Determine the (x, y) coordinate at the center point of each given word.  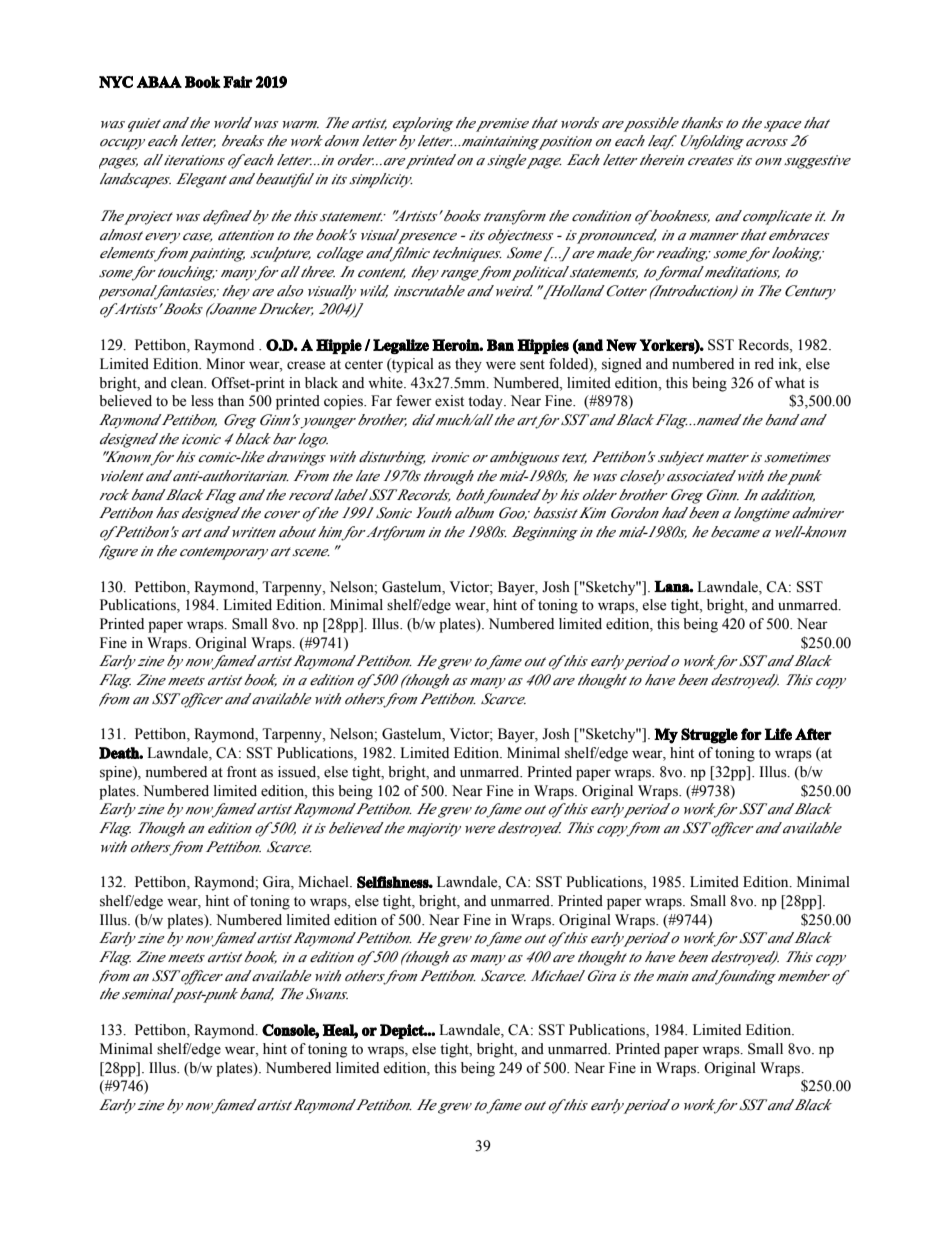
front (242, 772)
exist (449, 401)
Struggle (709, 736)
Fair (238, 82)
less (202, 401)
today (486, 402)
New (621, 345)
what (790, 382)
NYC (116, 82)
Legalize (401, 346)
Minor (225, 364)
